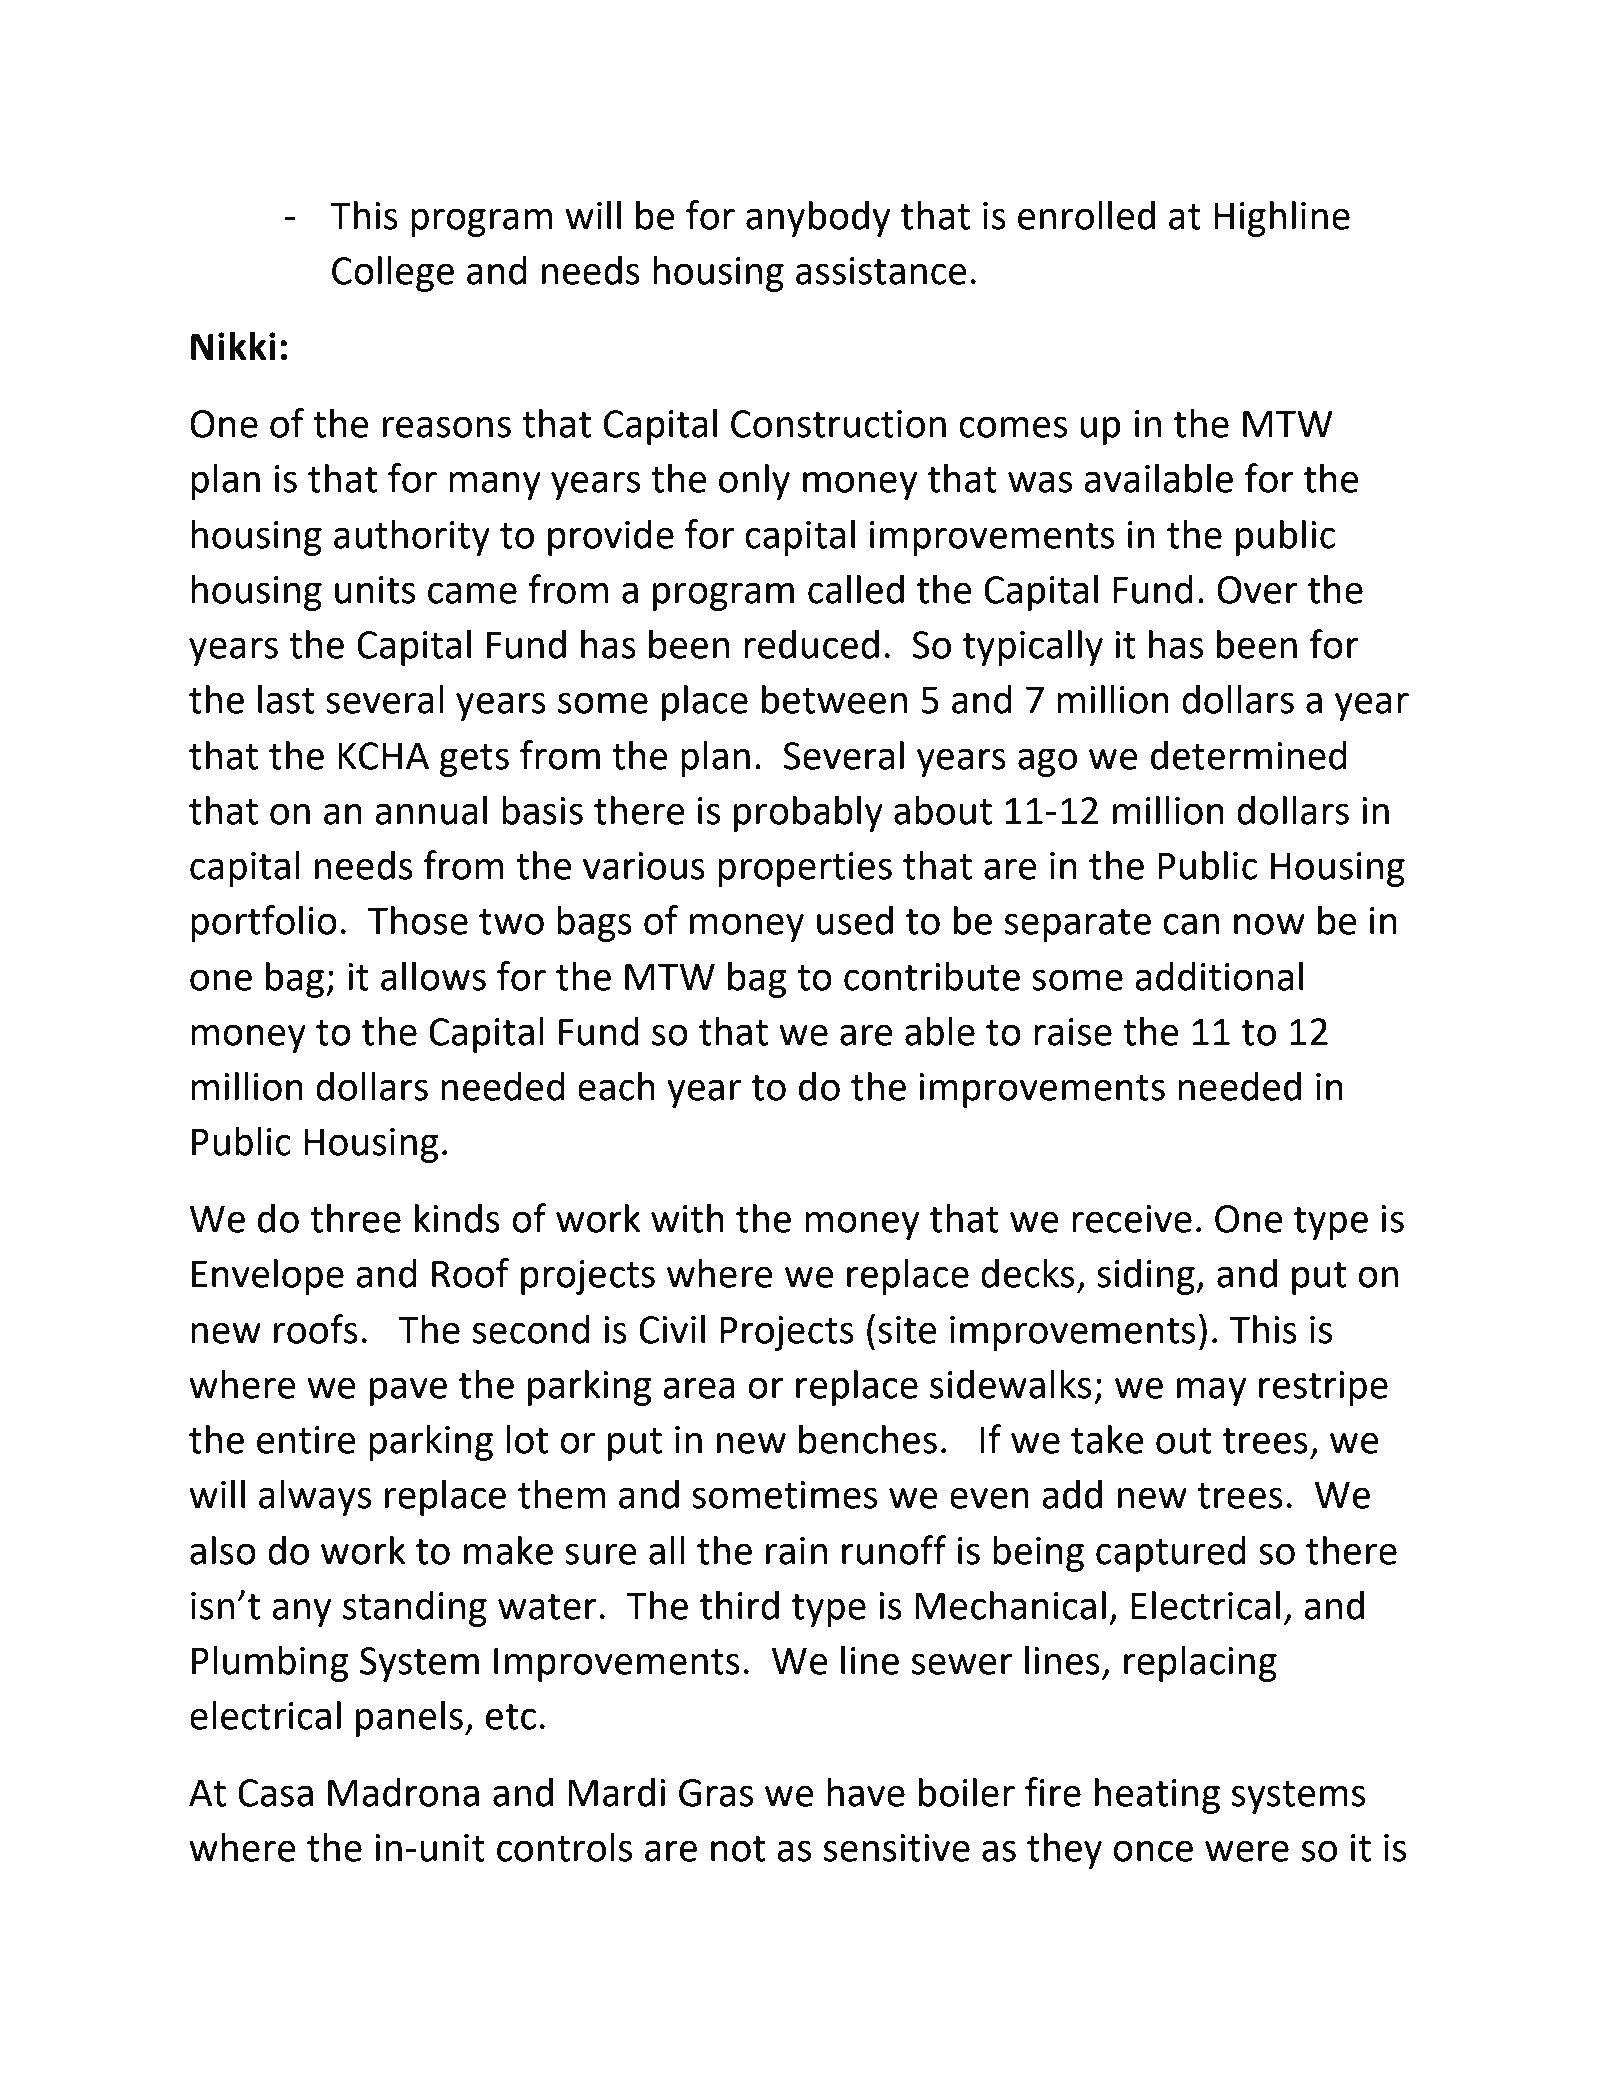  I want to click on Casa, so click(275, 1793).
